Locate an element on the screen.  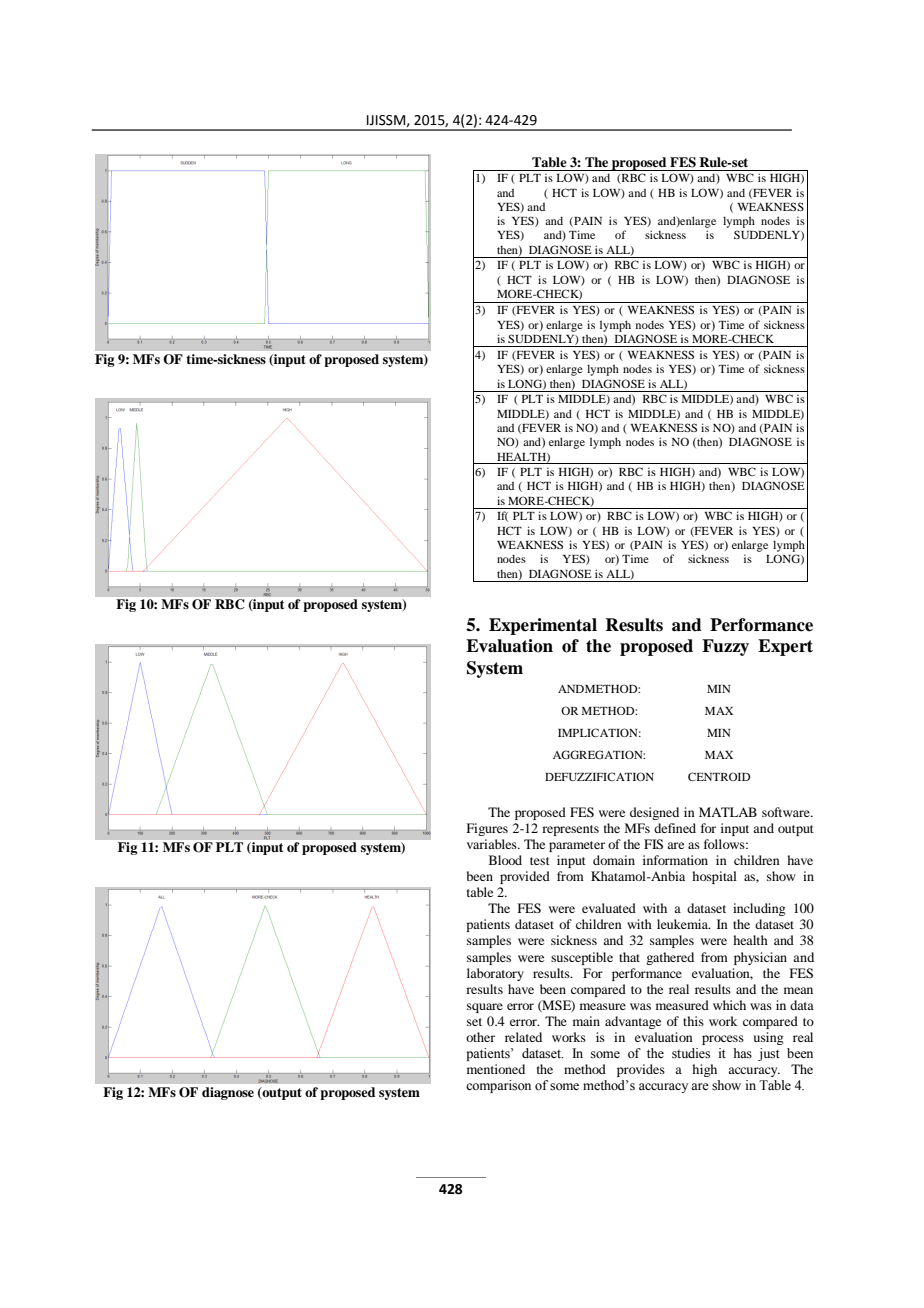
Figures is located at coordinates (487, 829).
